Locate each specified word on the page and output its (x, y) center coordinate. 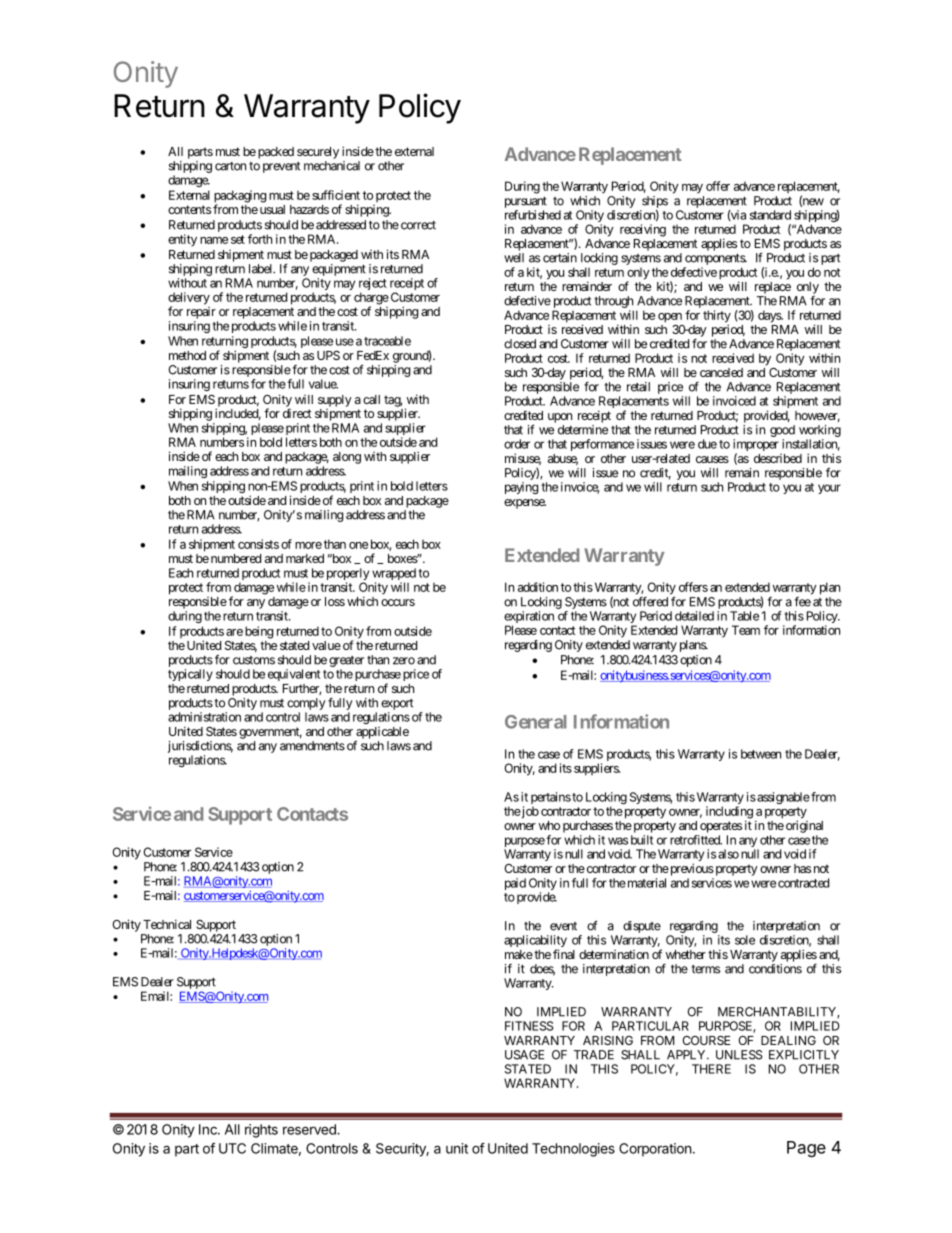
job (529, 812)
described (778, 458)
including (729, 813)
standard (770, 215)
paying (521, 488)
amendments (312, 746)
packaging (240, 197)
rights (261, 1131)
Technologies (573, 1150)
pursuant (526, 202)
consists (258, 544)
